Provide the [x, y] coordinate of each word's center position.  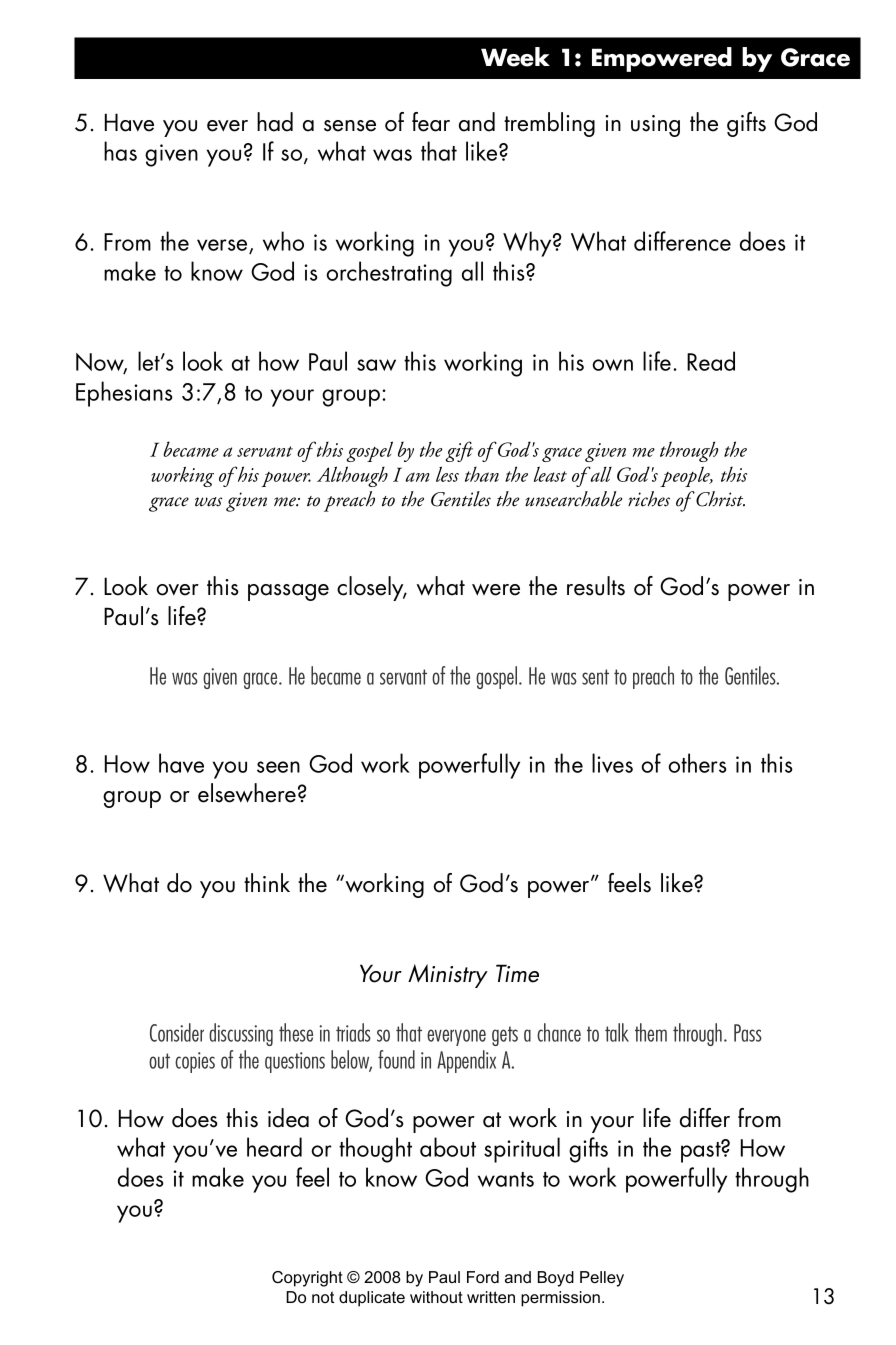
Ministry [448, 976]
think [267, 882]
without [436, 1297]
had [275, 122]
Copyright [307, 1279]
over [177, 590]
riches [649, 499]
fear [431, 122]
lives [612, 763]
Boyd [556, 1279]
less [447, 474]
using [655, 126]
